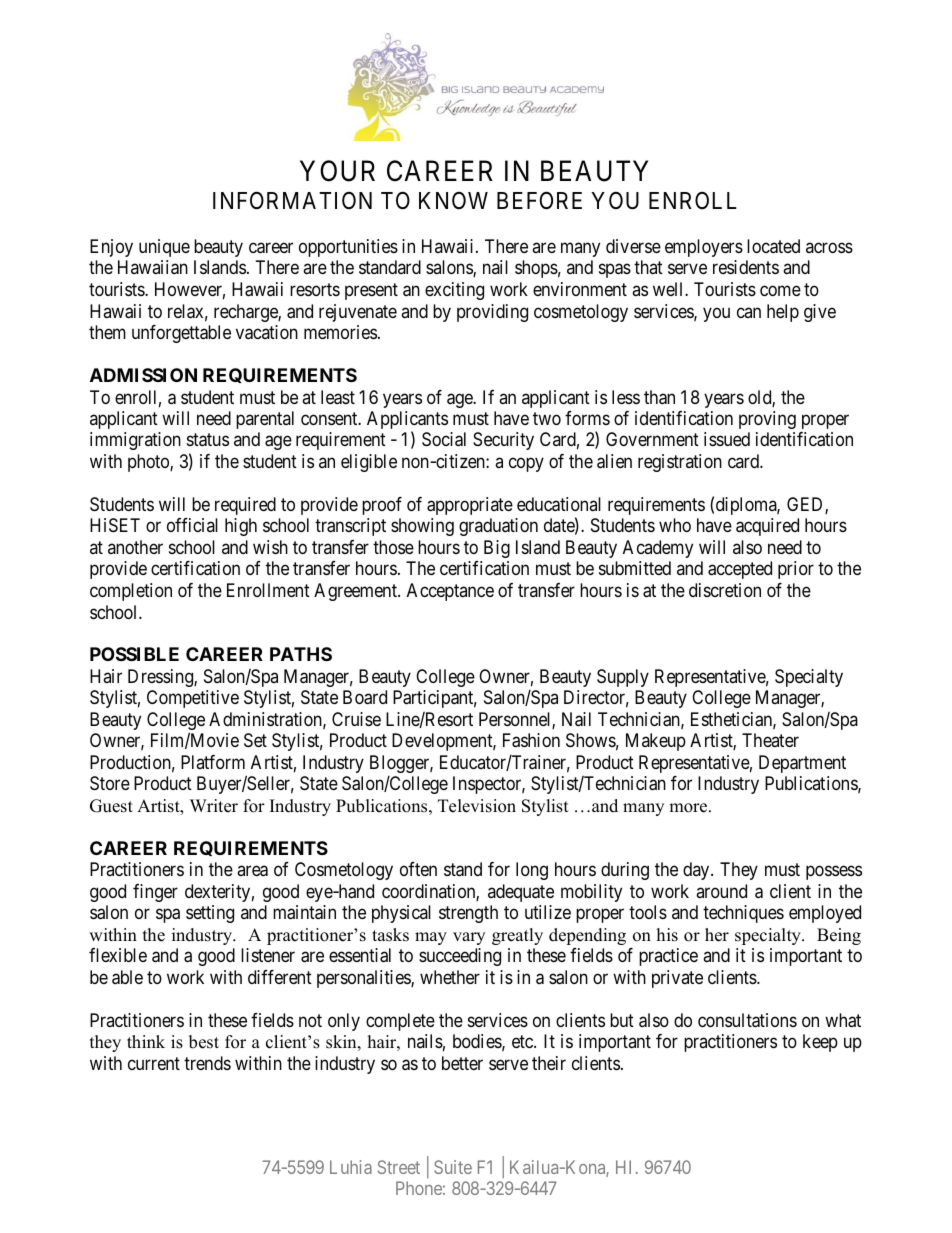  What do you see at coordinates (820, 1043) in the screenshot?
I see `keep` at bounding box center [820, 1043].
